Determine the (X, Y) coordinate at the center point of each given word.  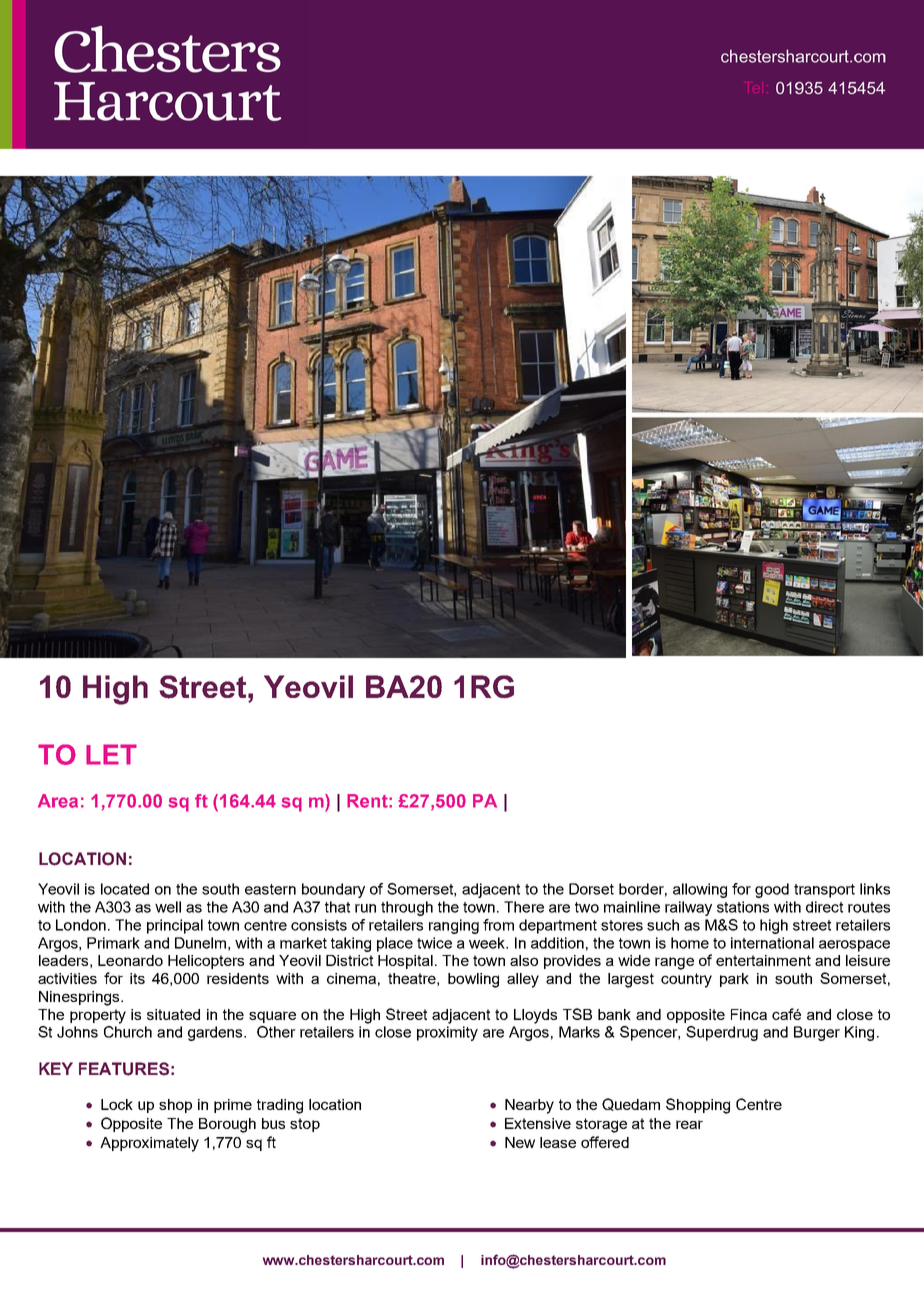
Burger (817, 1033)
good (772, 890)
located (125, 889)
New (520, 1142)
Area (58, 801)
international (772, 943)
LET (111, 754)
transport (824, 891)
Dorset (591, 889)
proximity (447, 1033)
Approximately (149, 1144)
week (488, 943)
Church (128, 1032)
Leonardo (130, 960)
